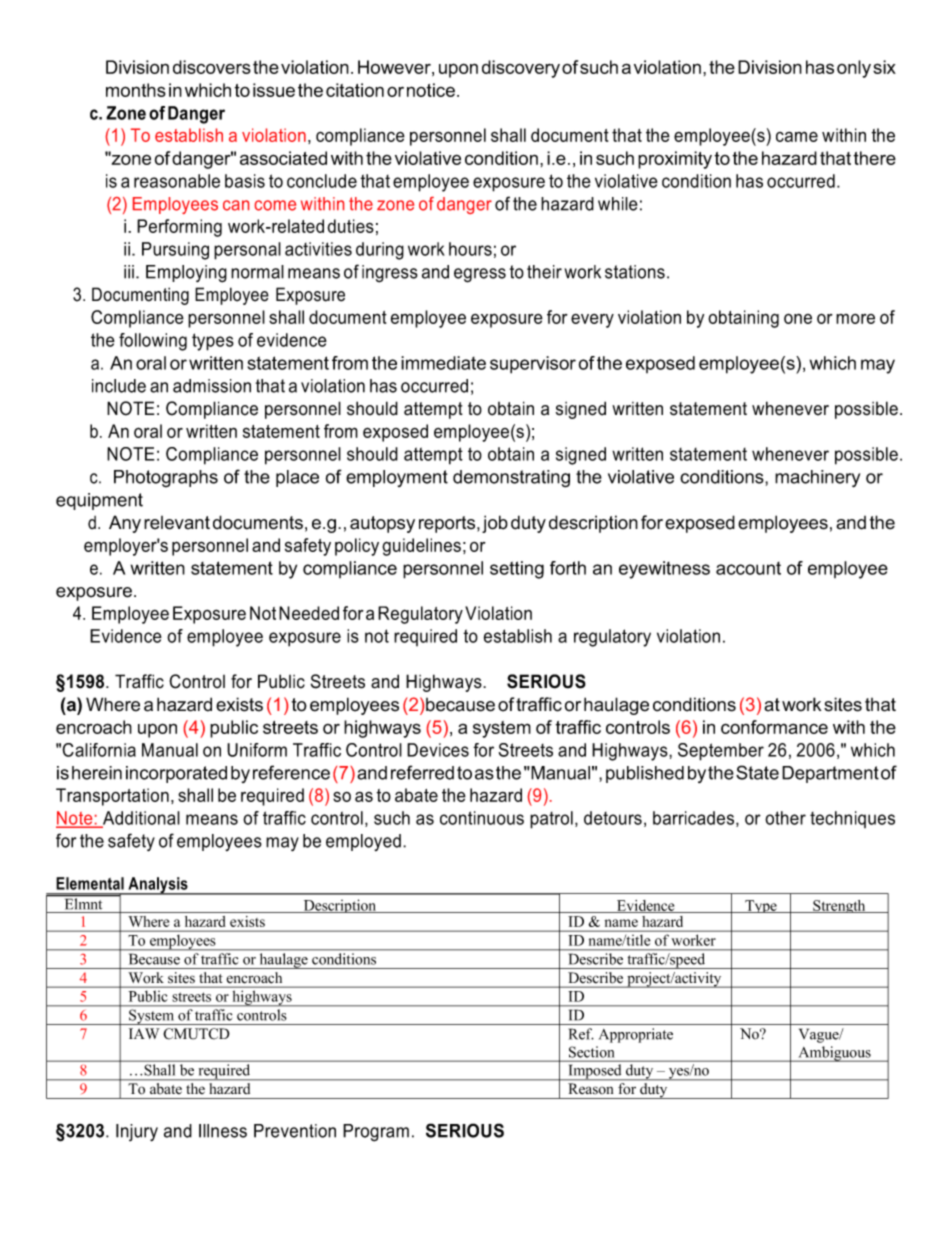  What do you see at coordinates (245, 181) in the screenshot?
I see `basis` at bounding box center [245, 181].
